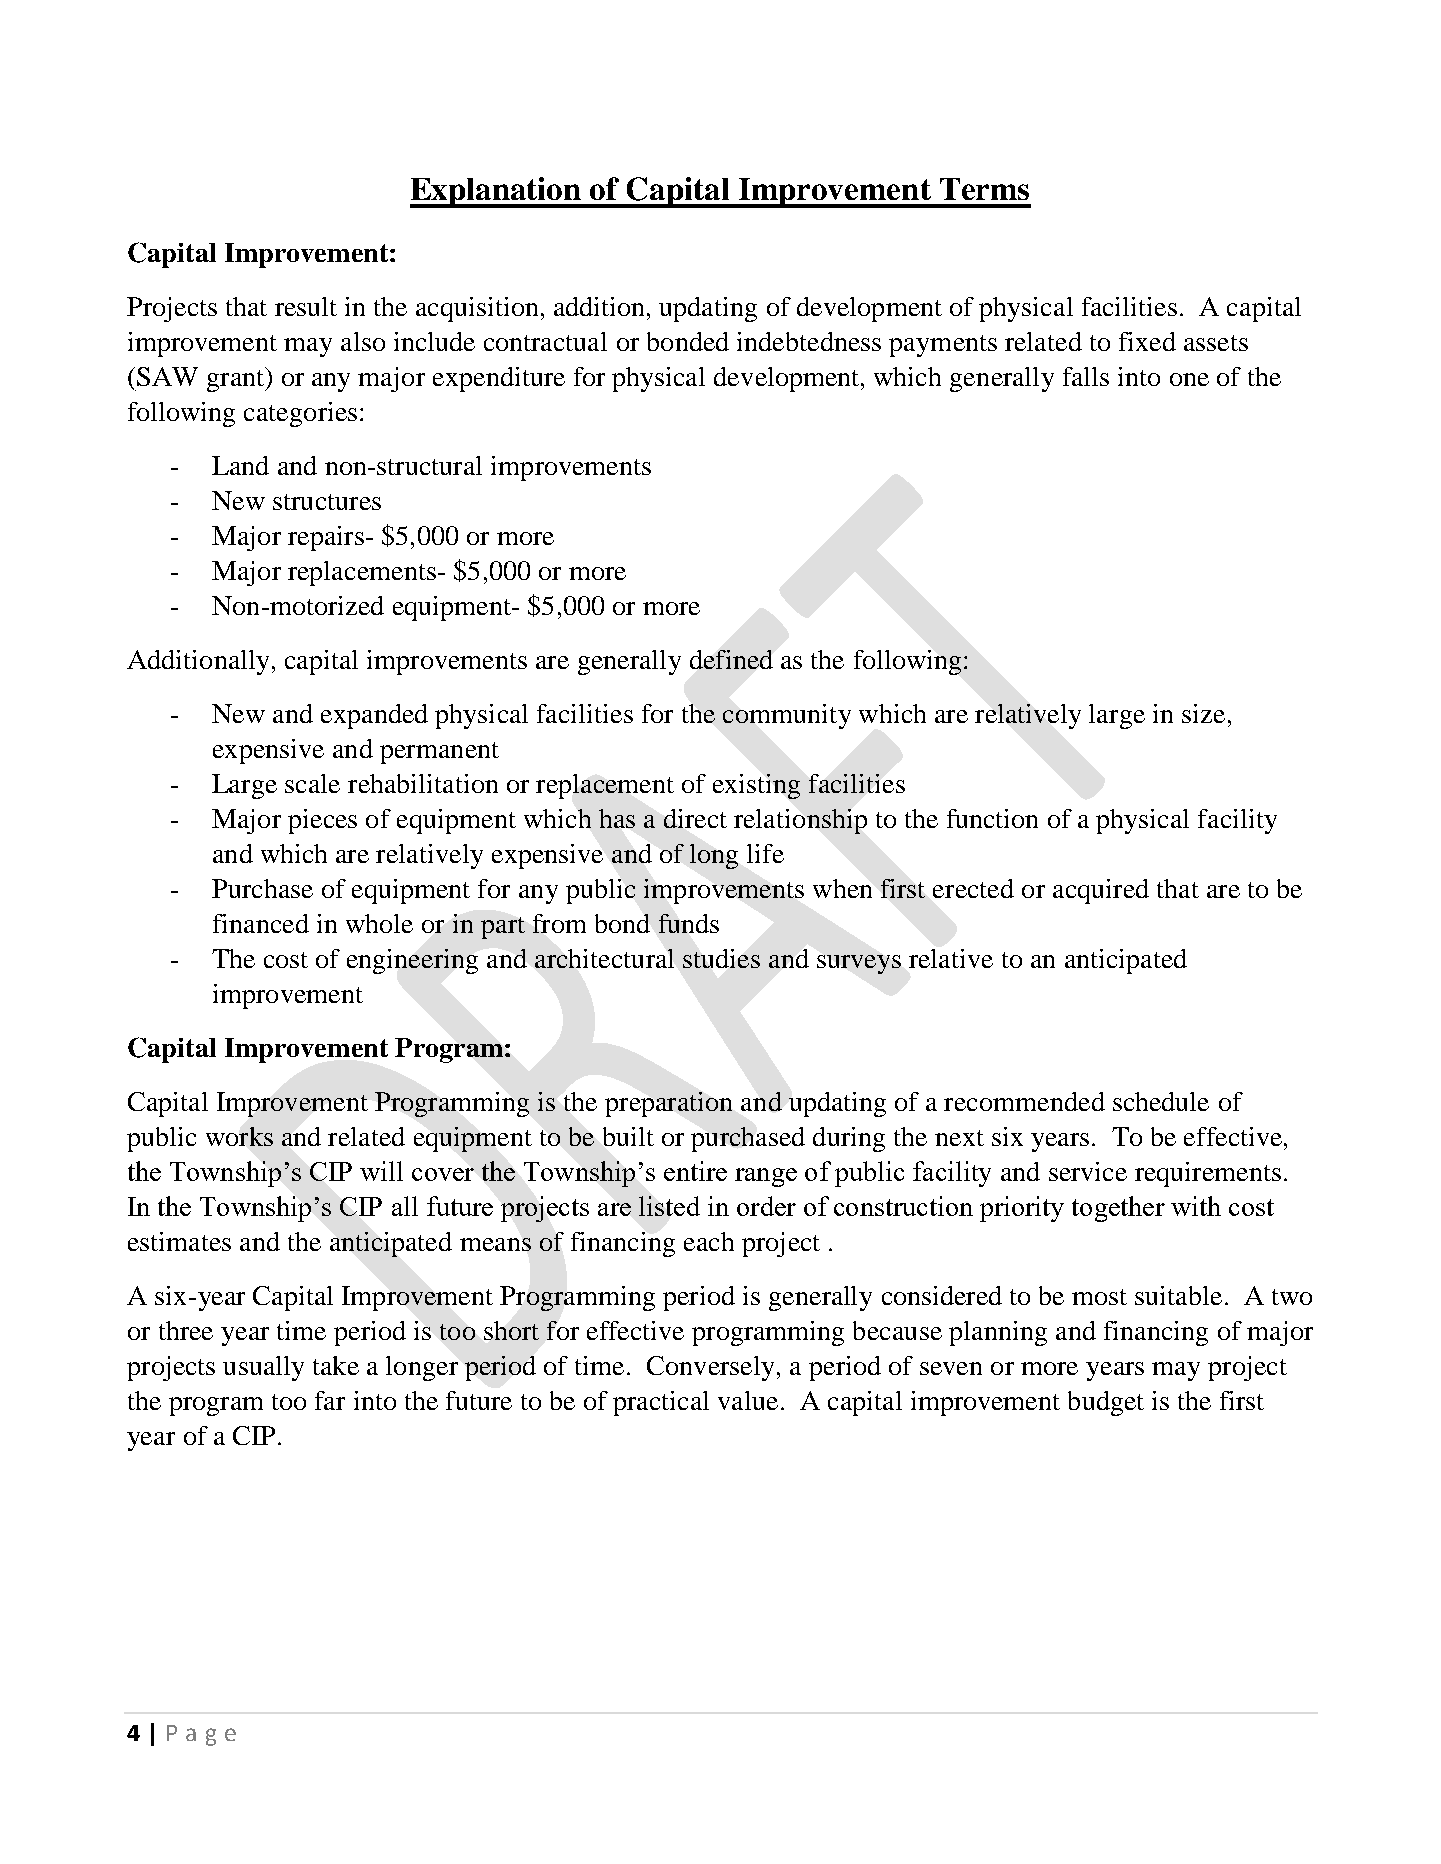 This image has width=1441, height=1864. What do you see at coordinates (336, 1365) in the image?
I see `take` at bounding box center [336, 1365].
